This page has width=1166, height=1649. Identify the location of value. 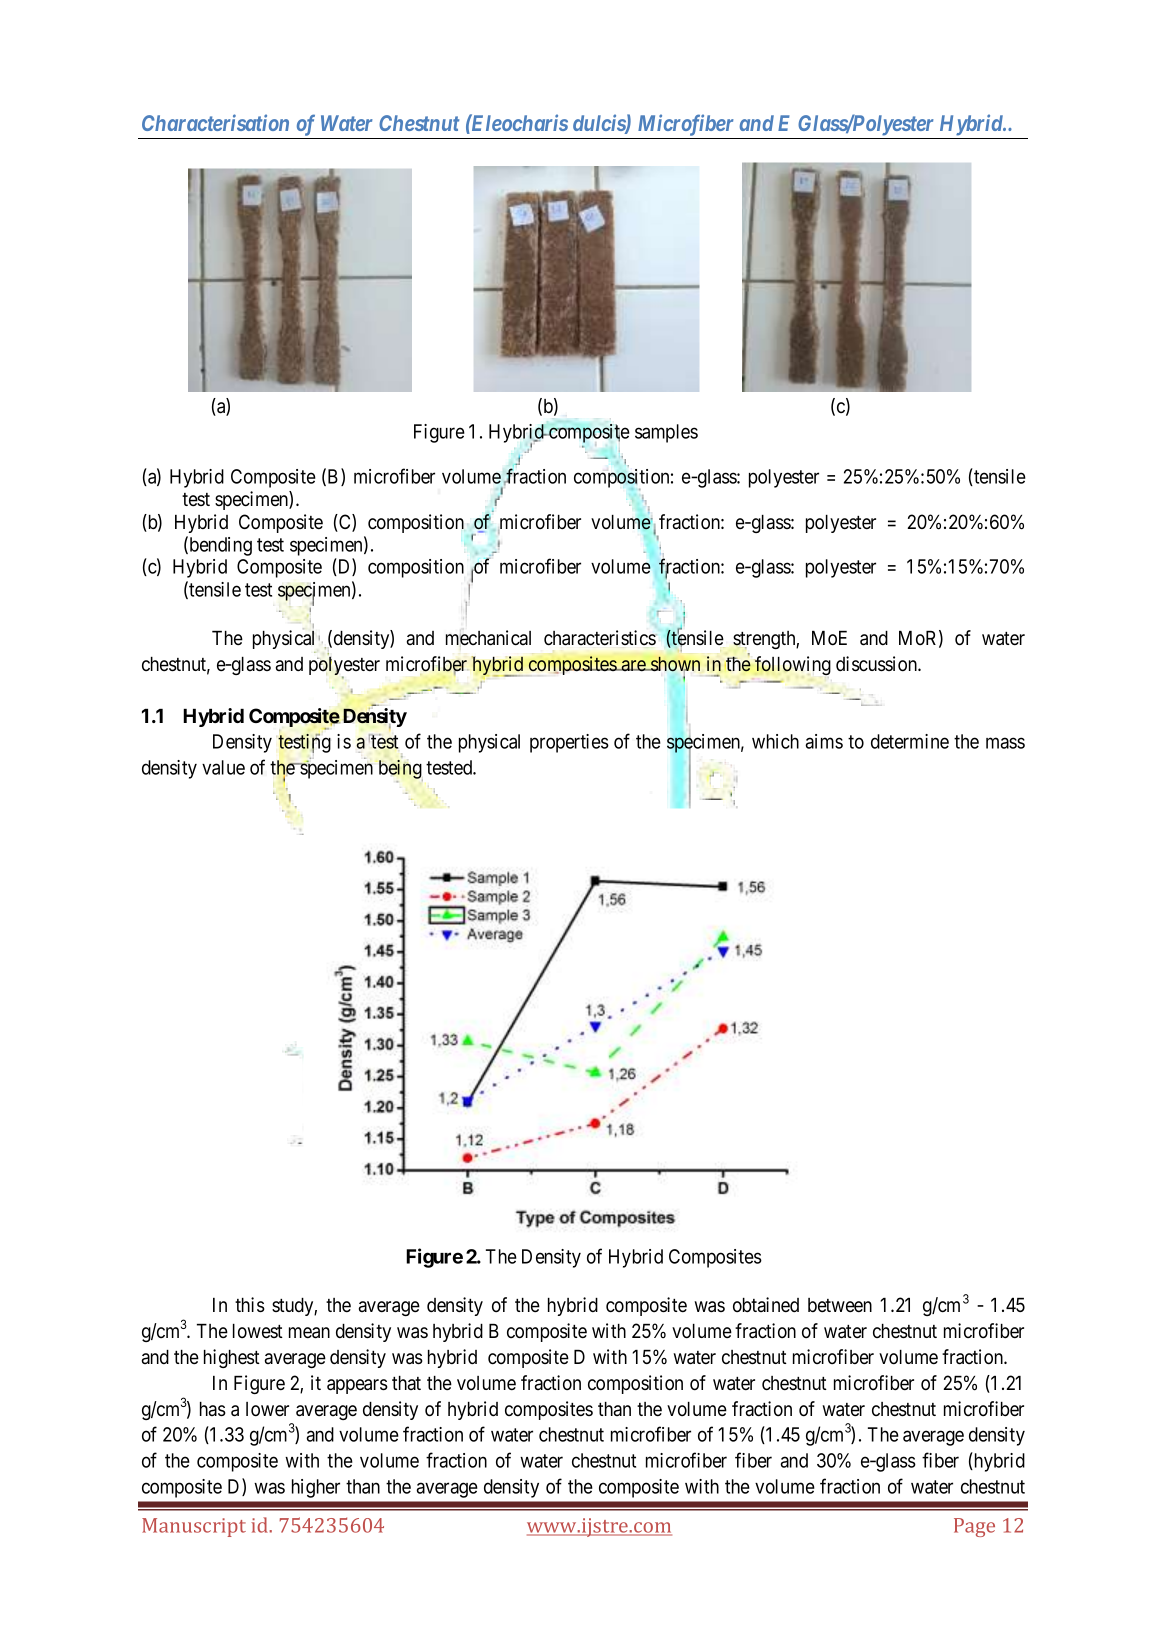
(223, 767).
